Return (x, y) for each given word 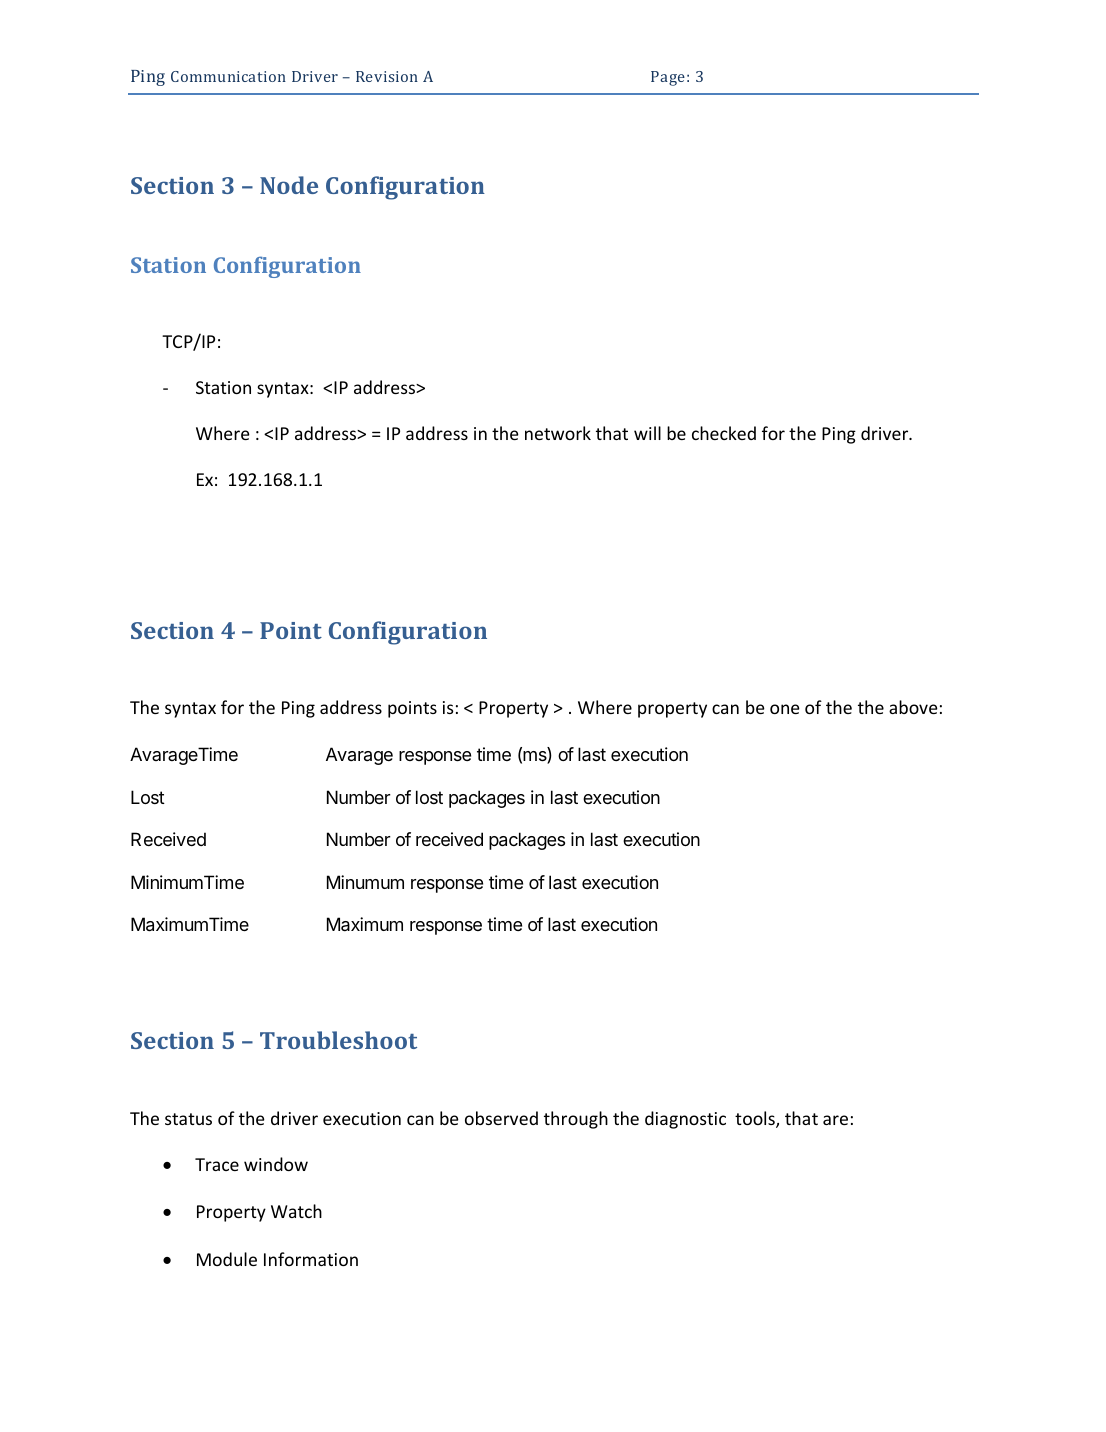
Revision (387, 76)
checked (724, 433)
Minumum (365, 882)
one (785, 709)
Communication (228, 76)
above (913, 707)
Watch (296, 1211)
